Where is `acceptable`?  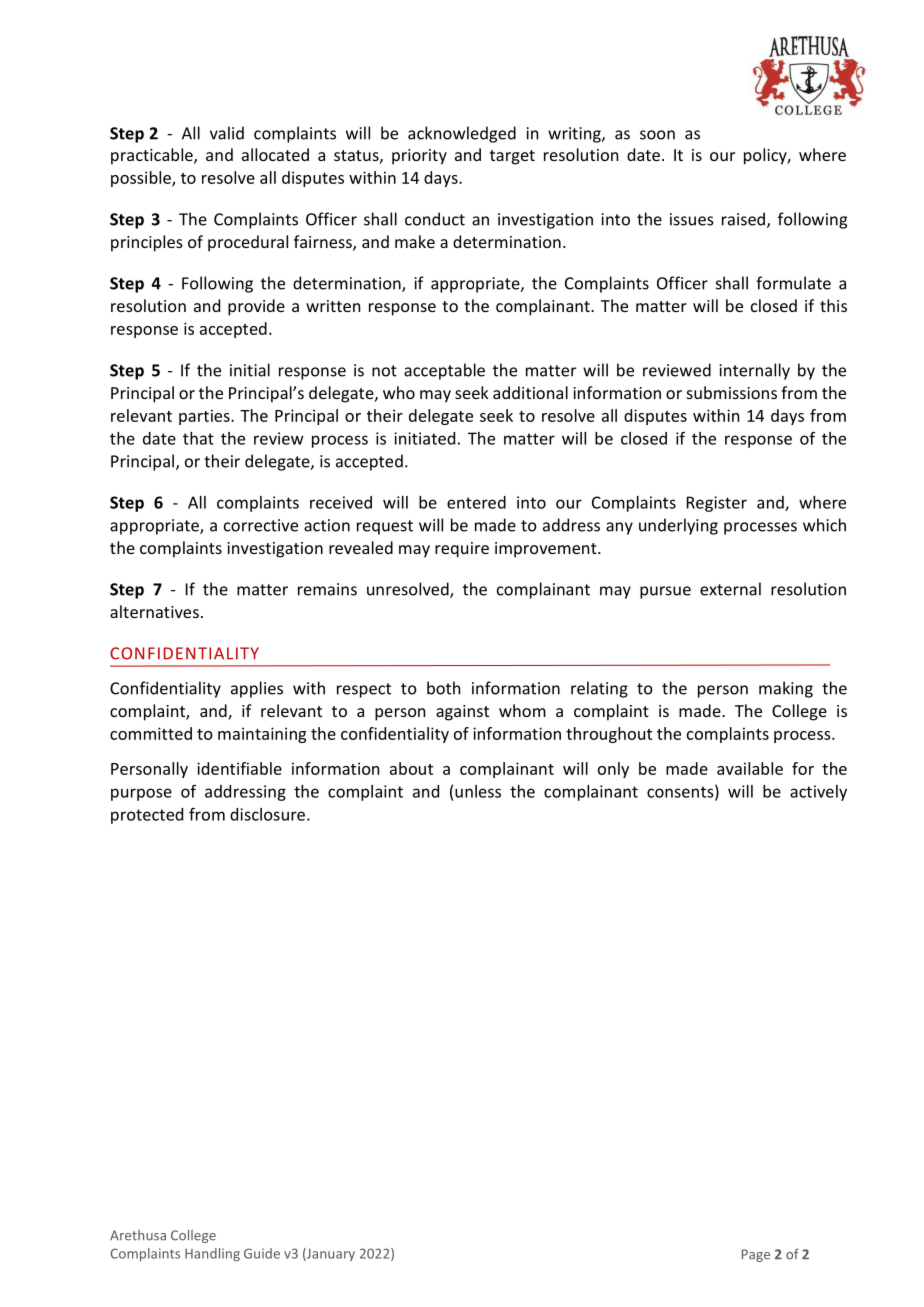 acceptable is located at coordinates (444, 371).
